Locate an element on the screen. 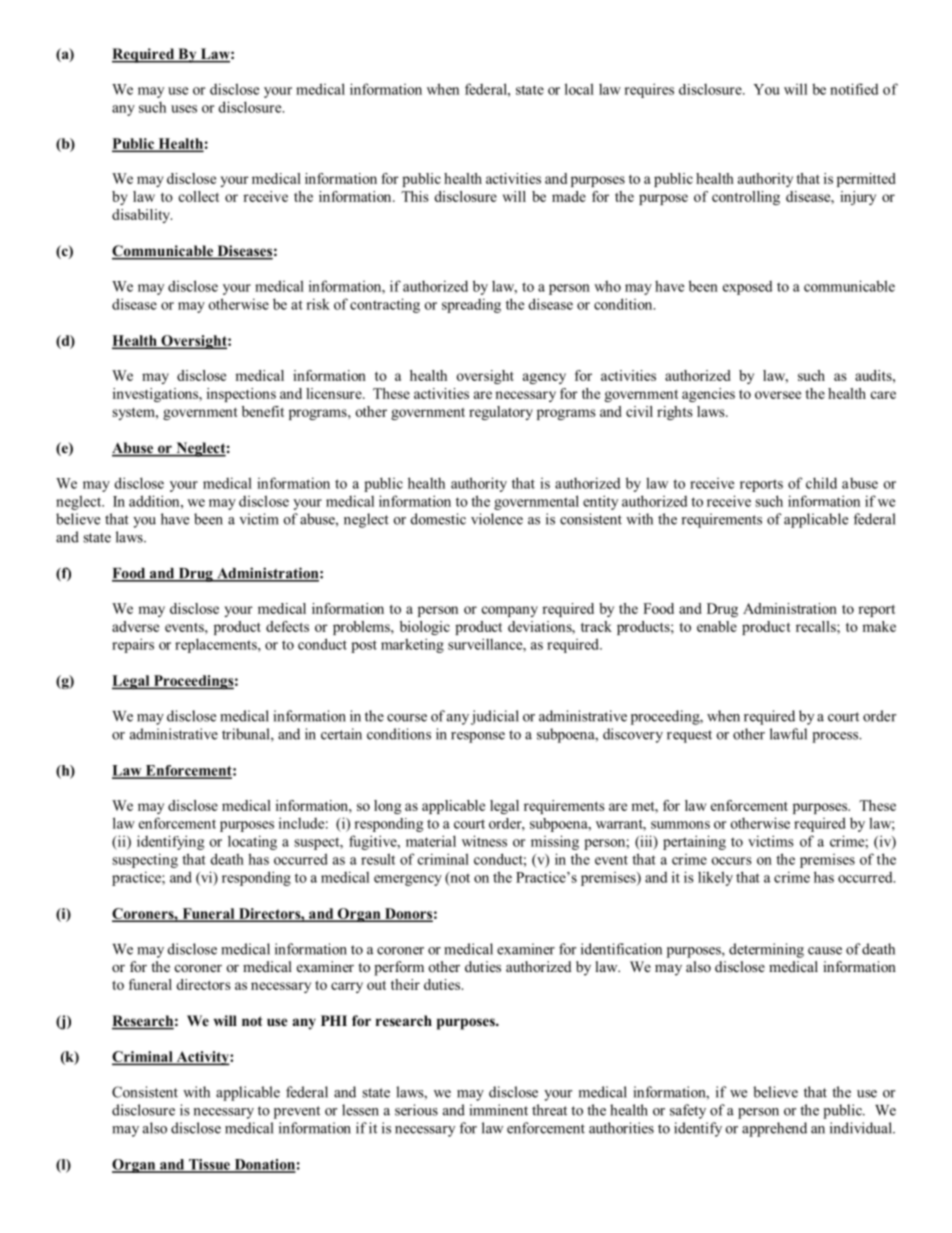  local is located at coordinates (579, 89).
